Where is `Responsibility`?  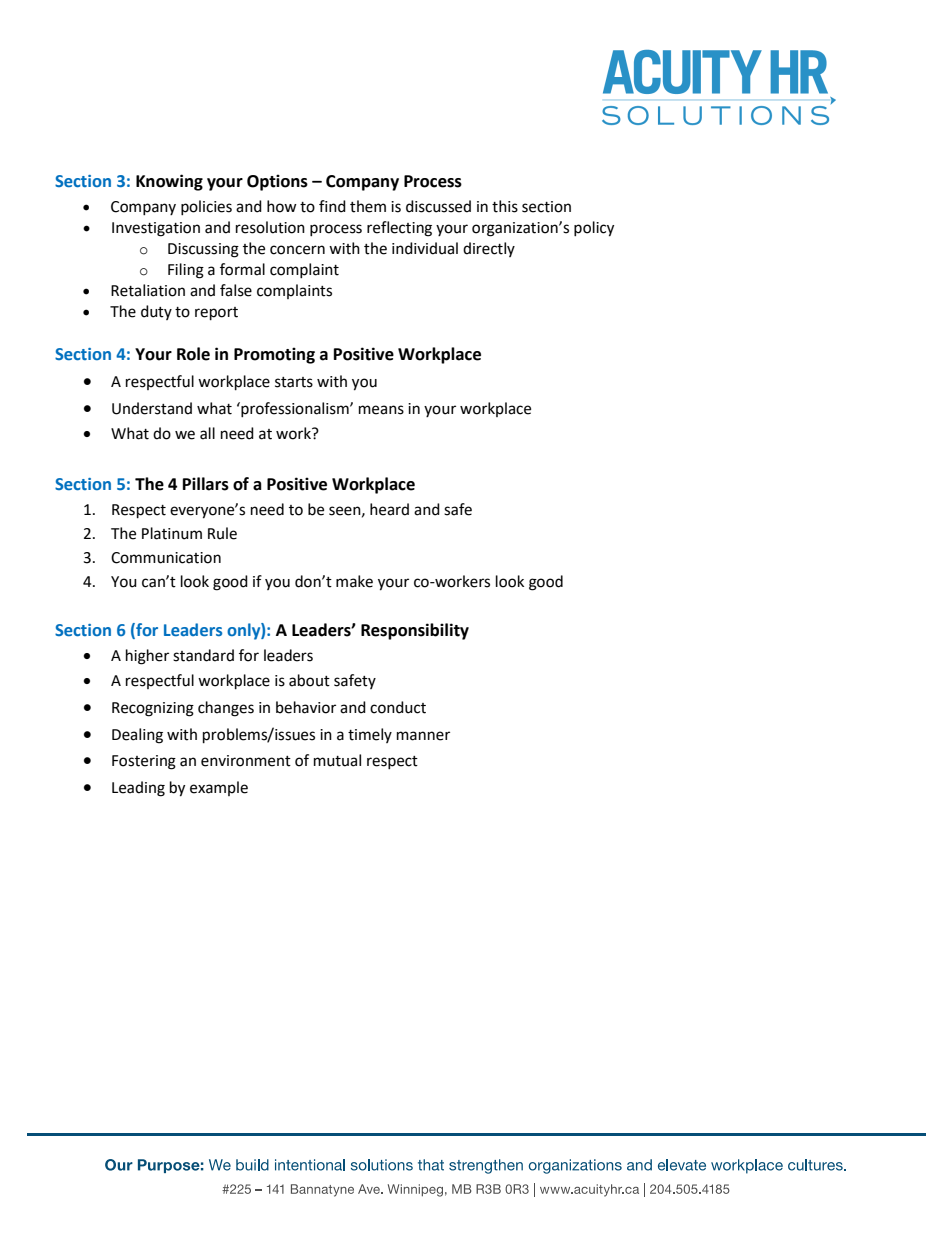
Responsibility is located at coordinates (415, 631).
